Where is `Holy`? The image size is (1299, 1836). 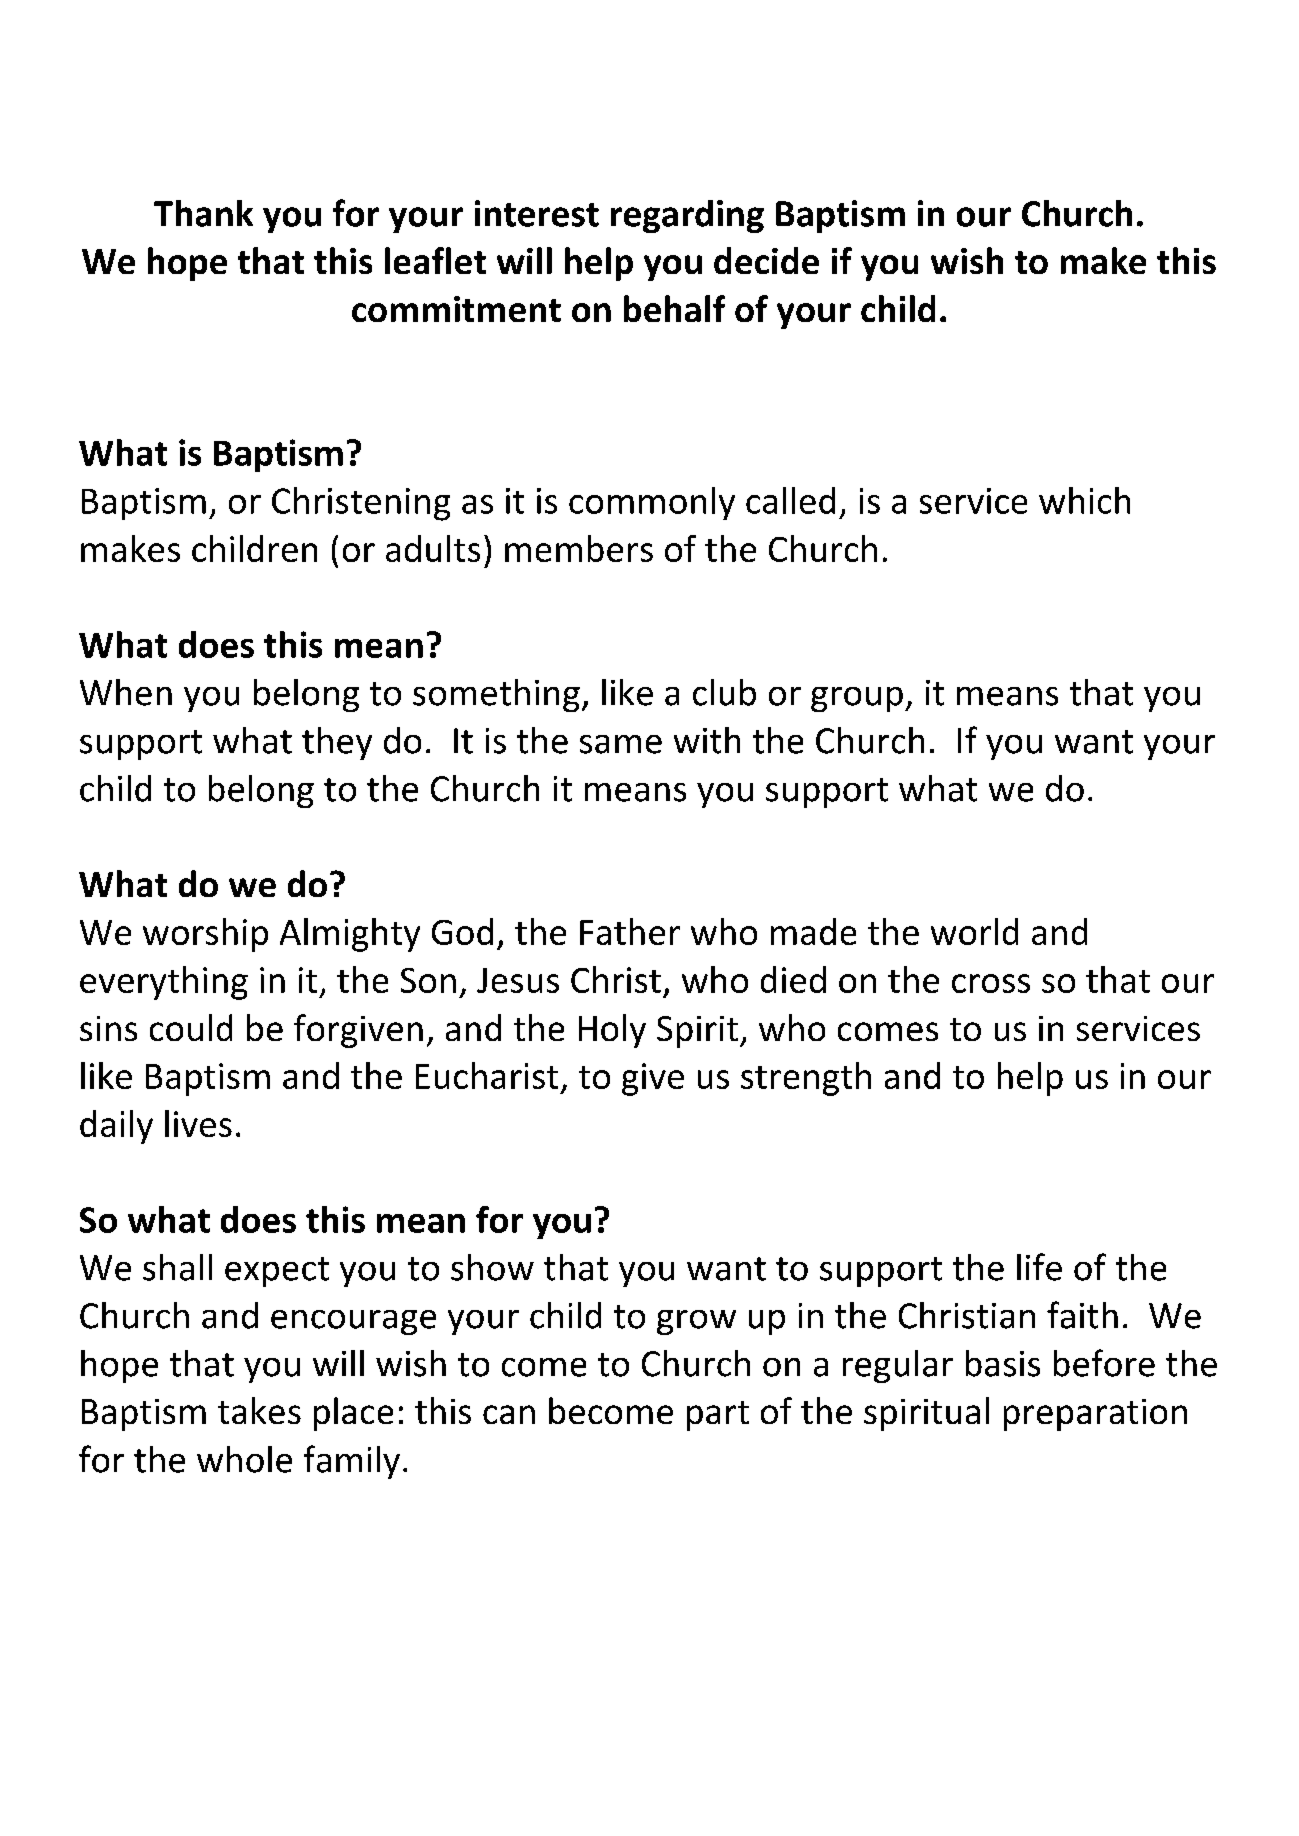
Holy is located at coordinates (612, 1031).
